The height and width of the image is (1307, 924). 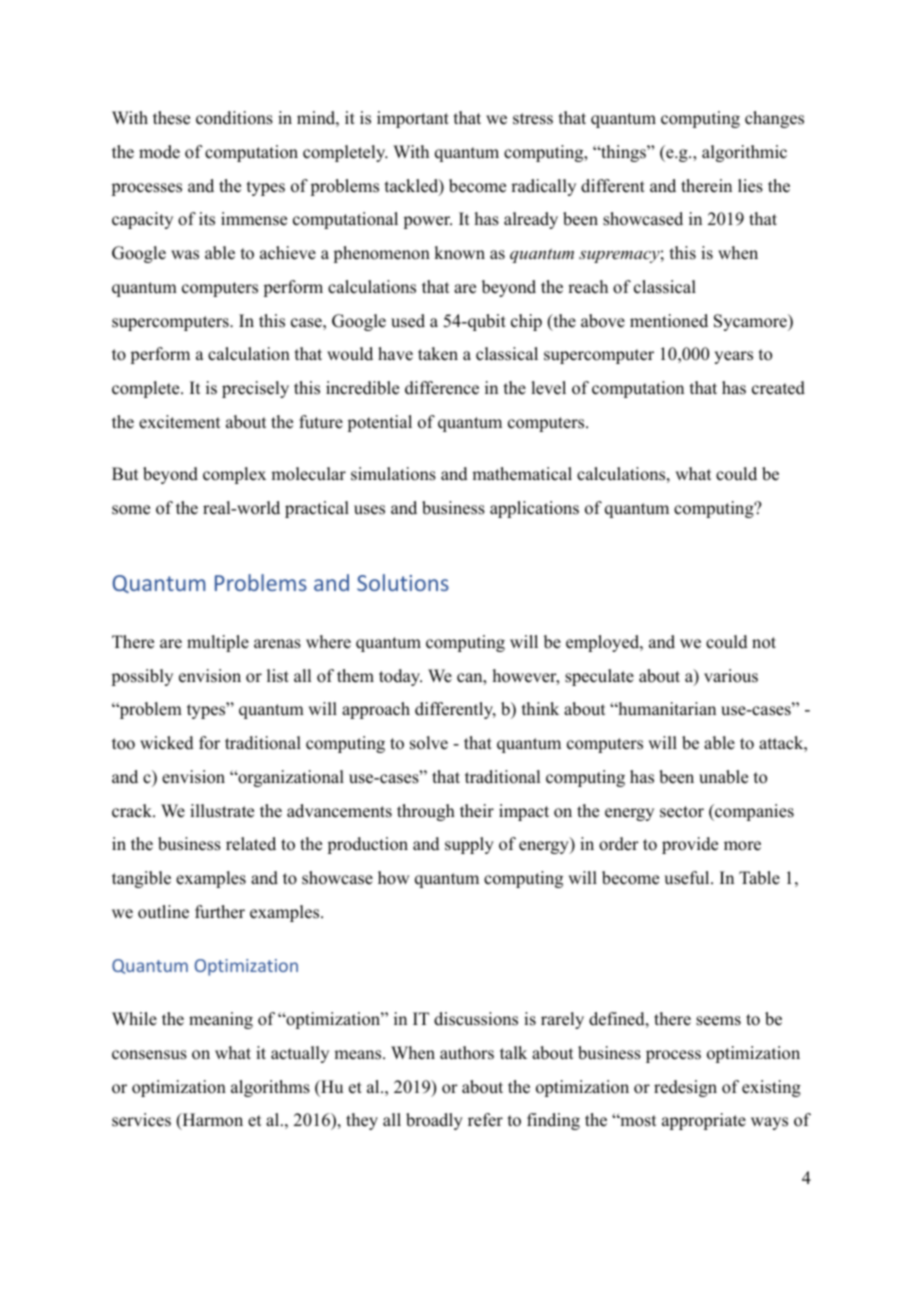 I want to click on algorithmic, so click(x=744, y=153).
